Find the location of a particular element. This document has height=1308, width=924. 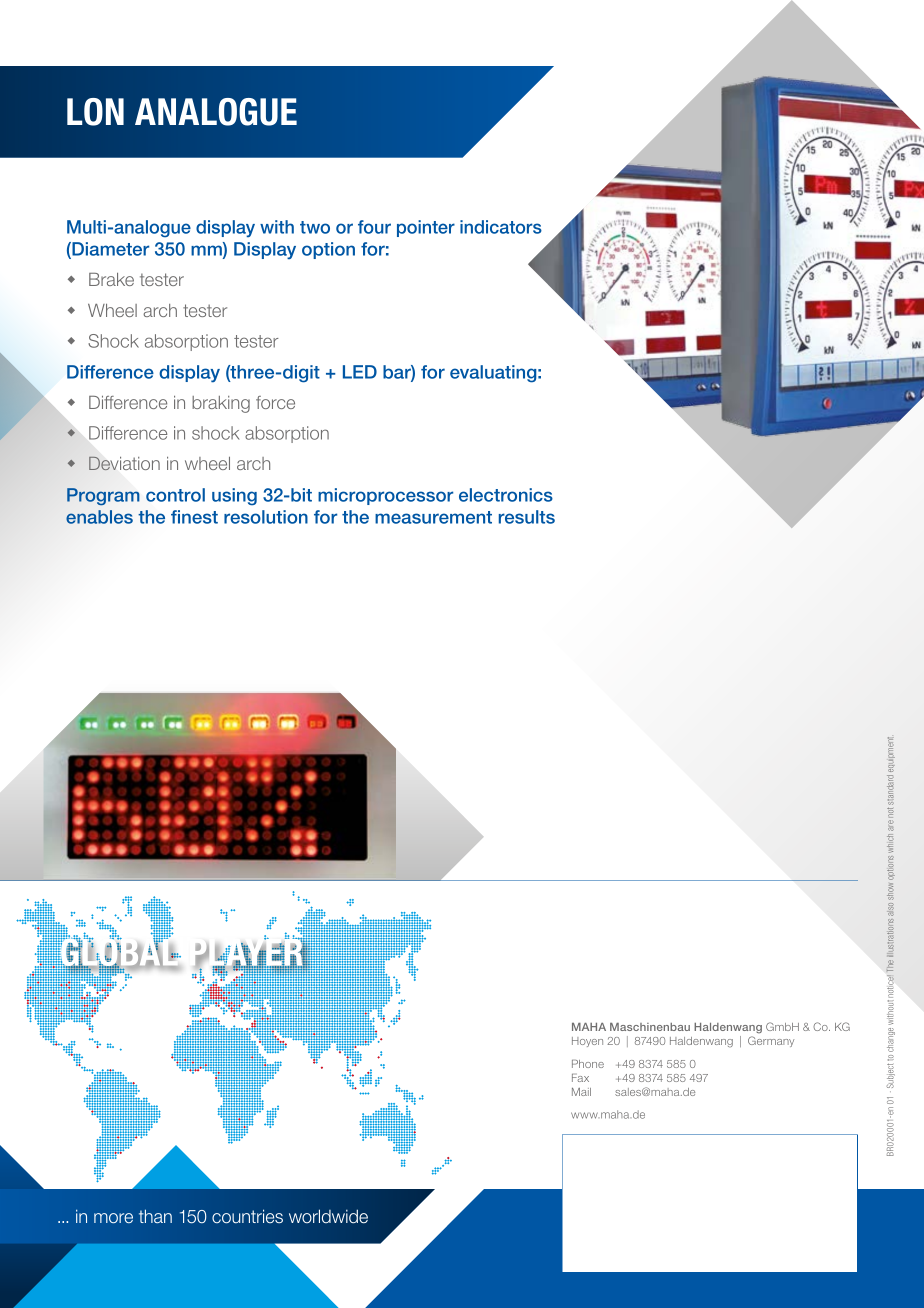

pointer is located at coordinates (426, 228).
